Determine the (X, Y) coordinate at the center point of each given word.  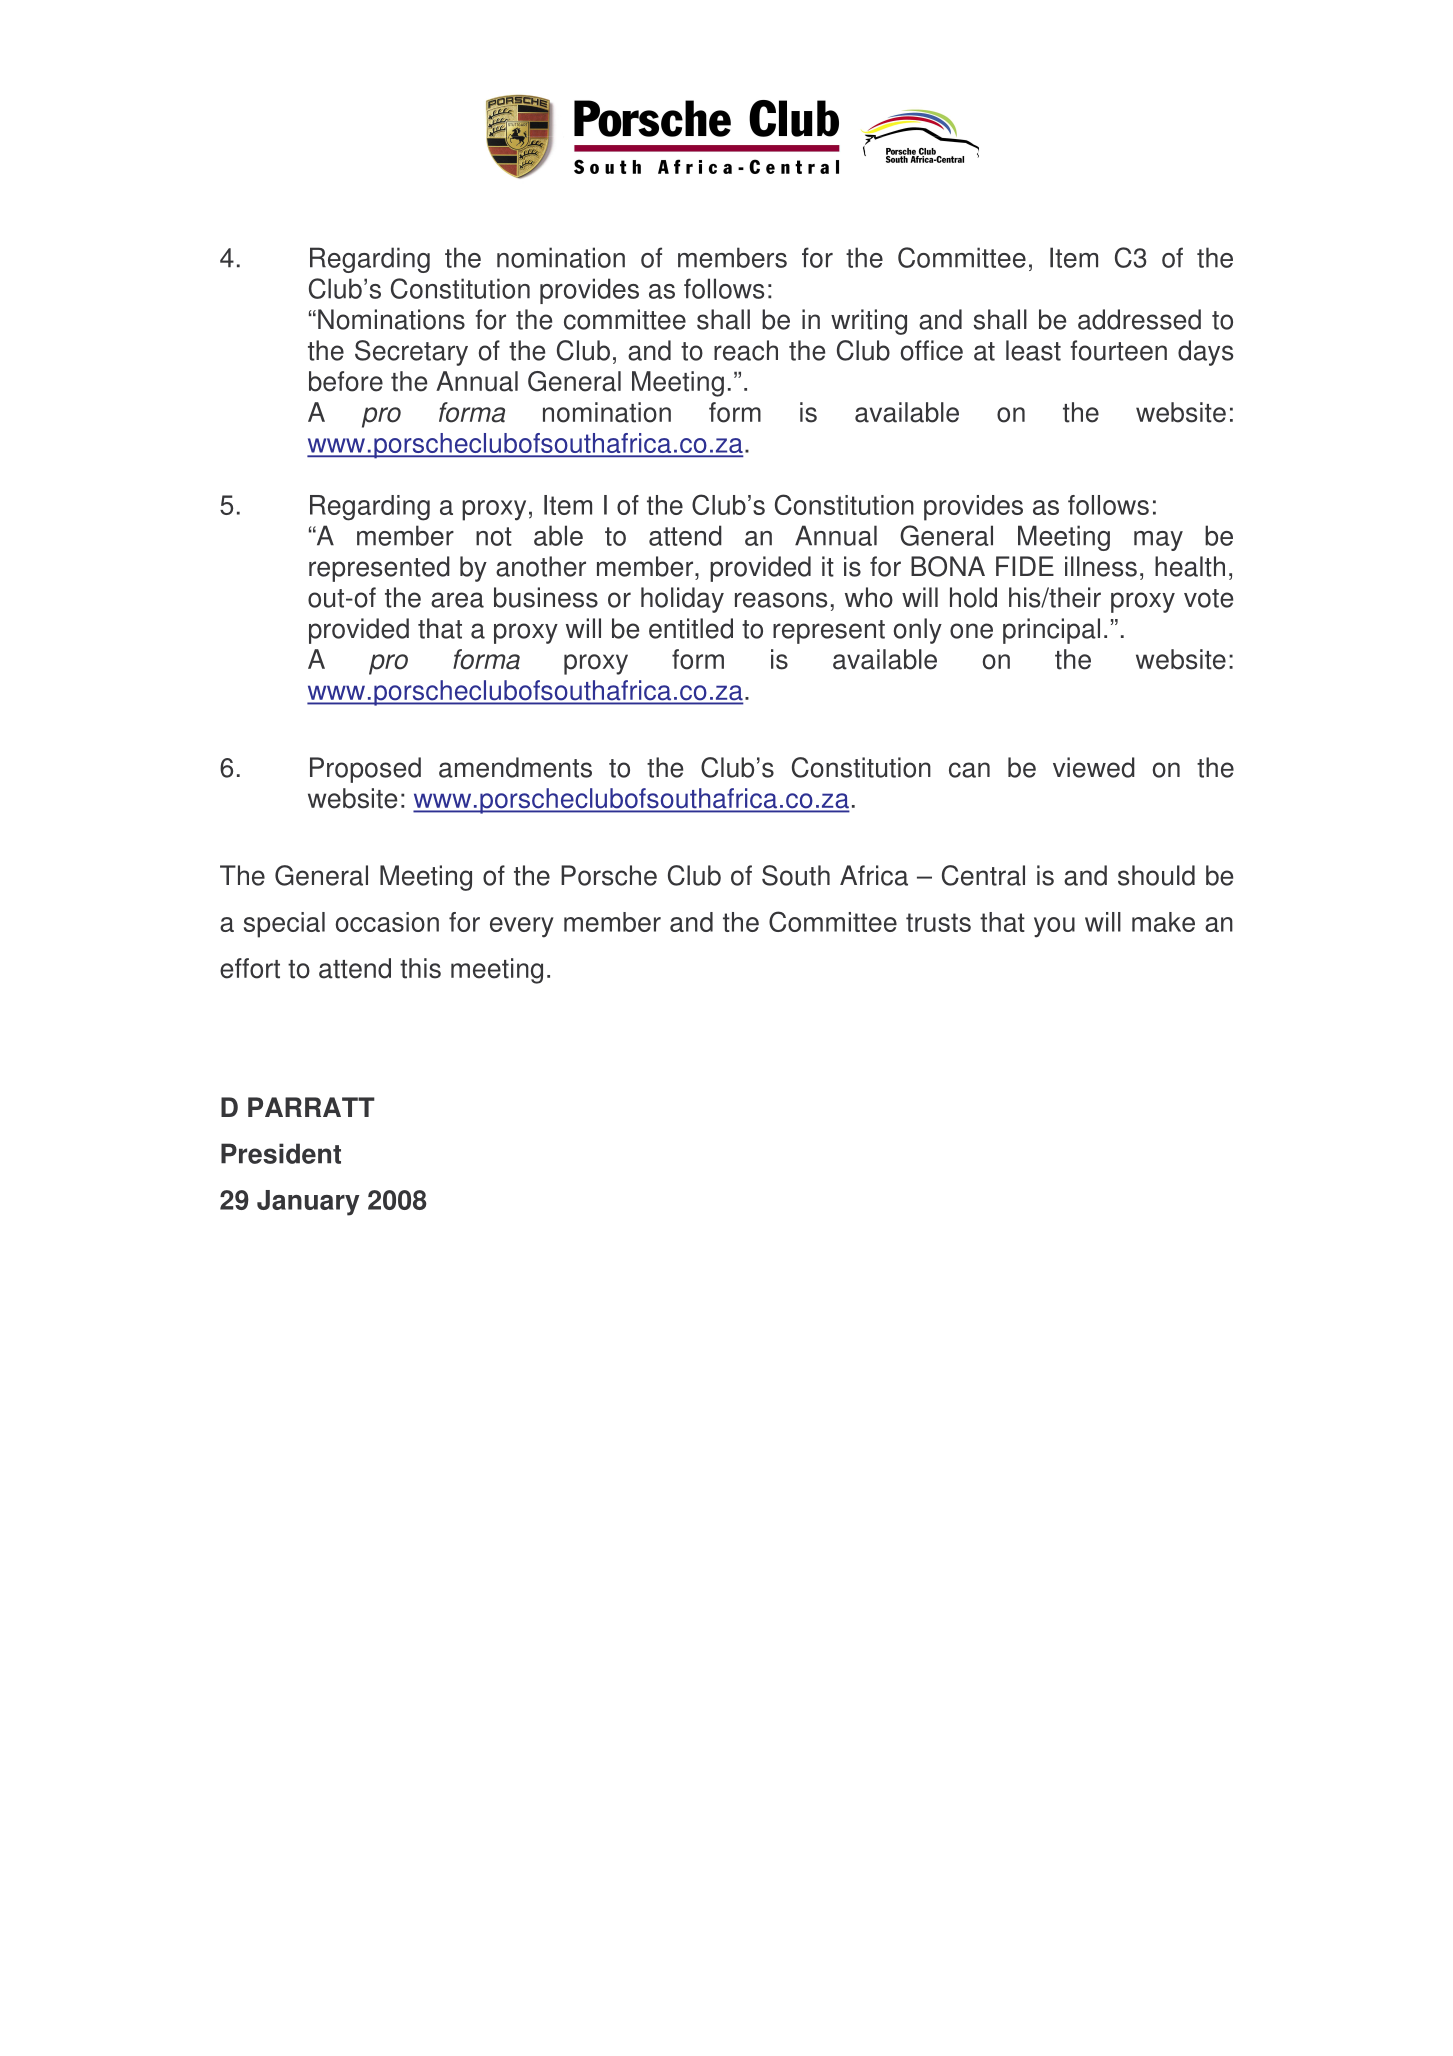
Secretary (411, 353)
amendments (515, 767)
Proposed (365, 770)
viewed (1094, 767)
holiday (682, 600)
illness (1101, 566)
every (522, 927)
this (420, 968)
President (281, 1153)
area (457, 600)
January (308, 1203)
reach (746, 350)
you (1054, 927)
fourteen (1118, 350)
